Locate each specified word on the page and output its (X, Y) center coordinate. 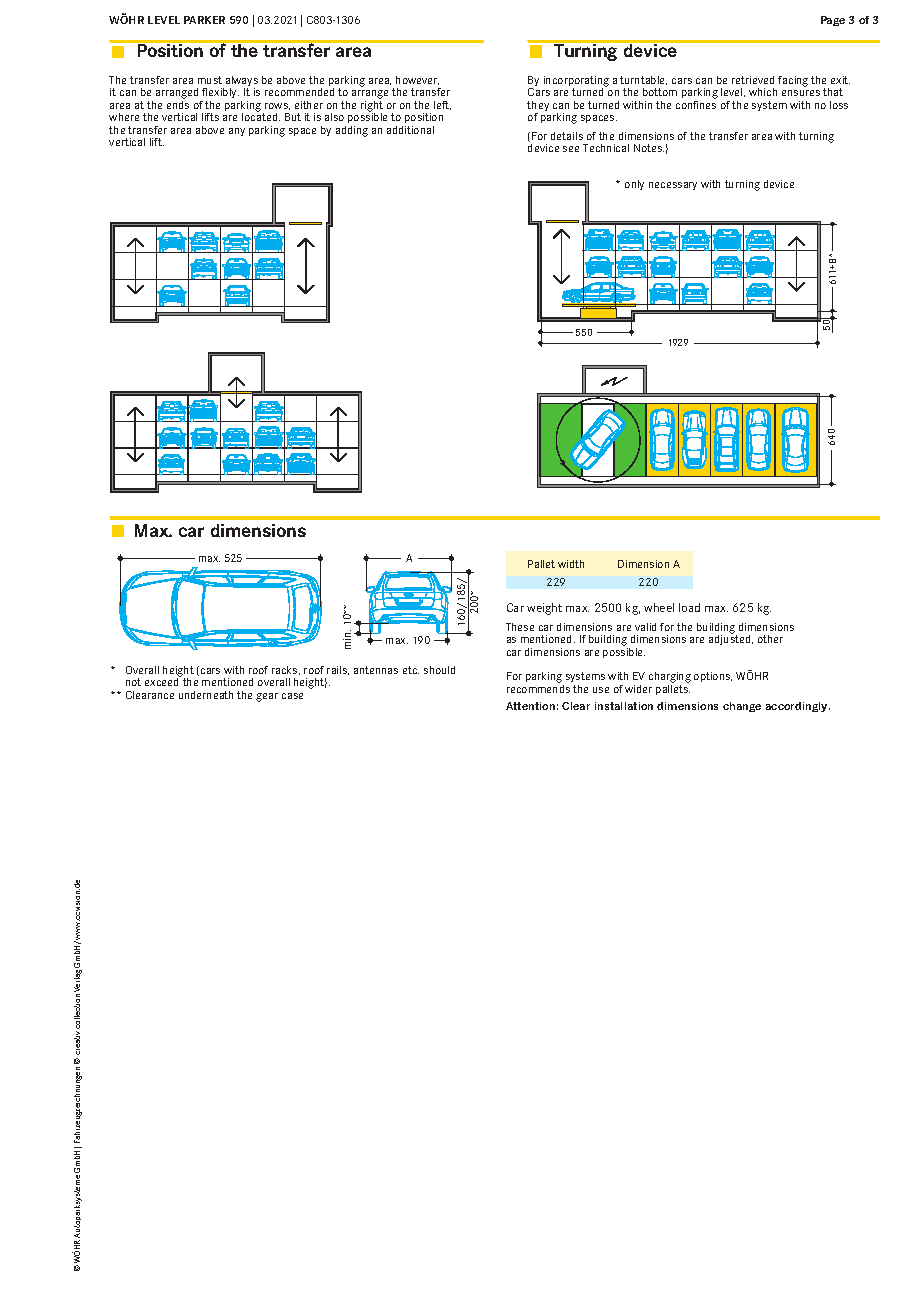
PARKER (204, 20)
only (634, 185)
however (417, 80)
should (439, 670)
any (237, 132)
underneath (206, 695)
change (742, 707)
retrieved (753, 80)
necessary (673, 186)
